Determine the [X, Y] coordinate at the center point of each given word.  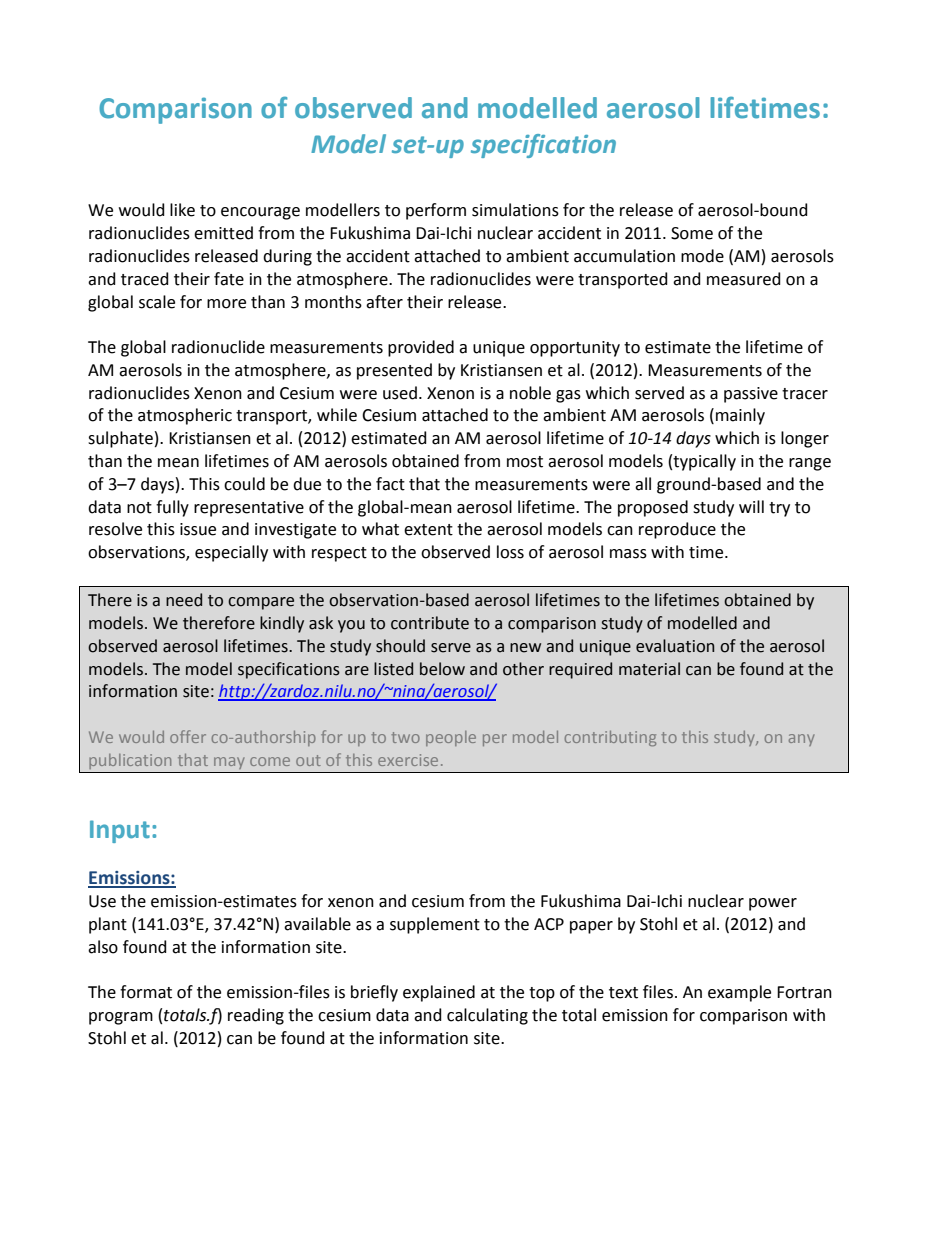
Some [692, 233]
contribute [430, 623]
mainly [740, 416]
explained [439, 993]
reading [256, 1016]
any [801, 740]
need [184, 600]
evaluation [675, 646]
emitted [223, 233]
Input [120, 831]
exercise [408, 760]
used [400, 393]
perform [436, 211]
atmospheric [185, 416]
